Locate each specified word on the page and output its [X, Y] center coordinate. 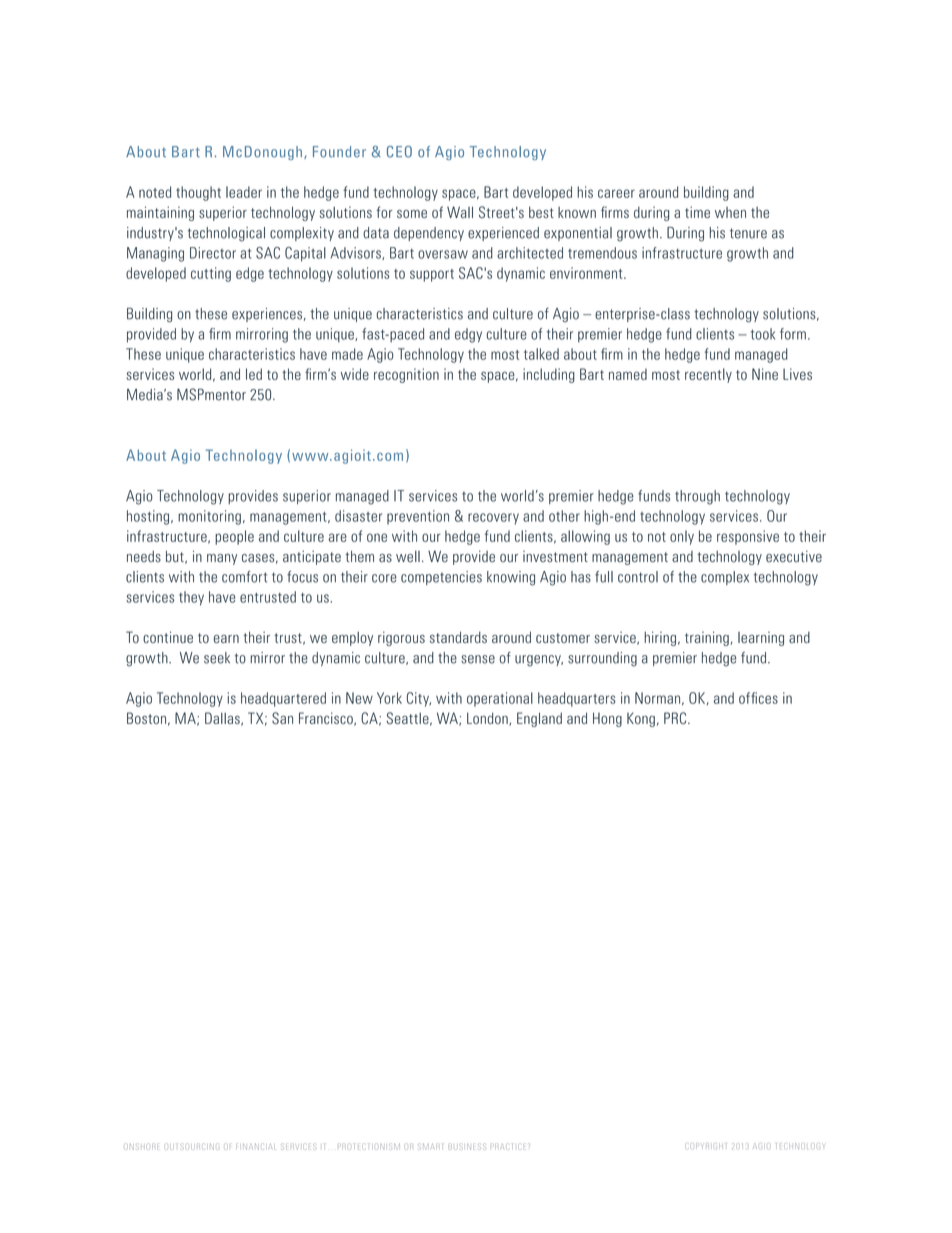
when [730, 212]
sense [478, 659]
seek [217, 658]
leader [244, 192]
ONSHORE [142, 1147]
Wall [460, 212]
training [707, 638]
